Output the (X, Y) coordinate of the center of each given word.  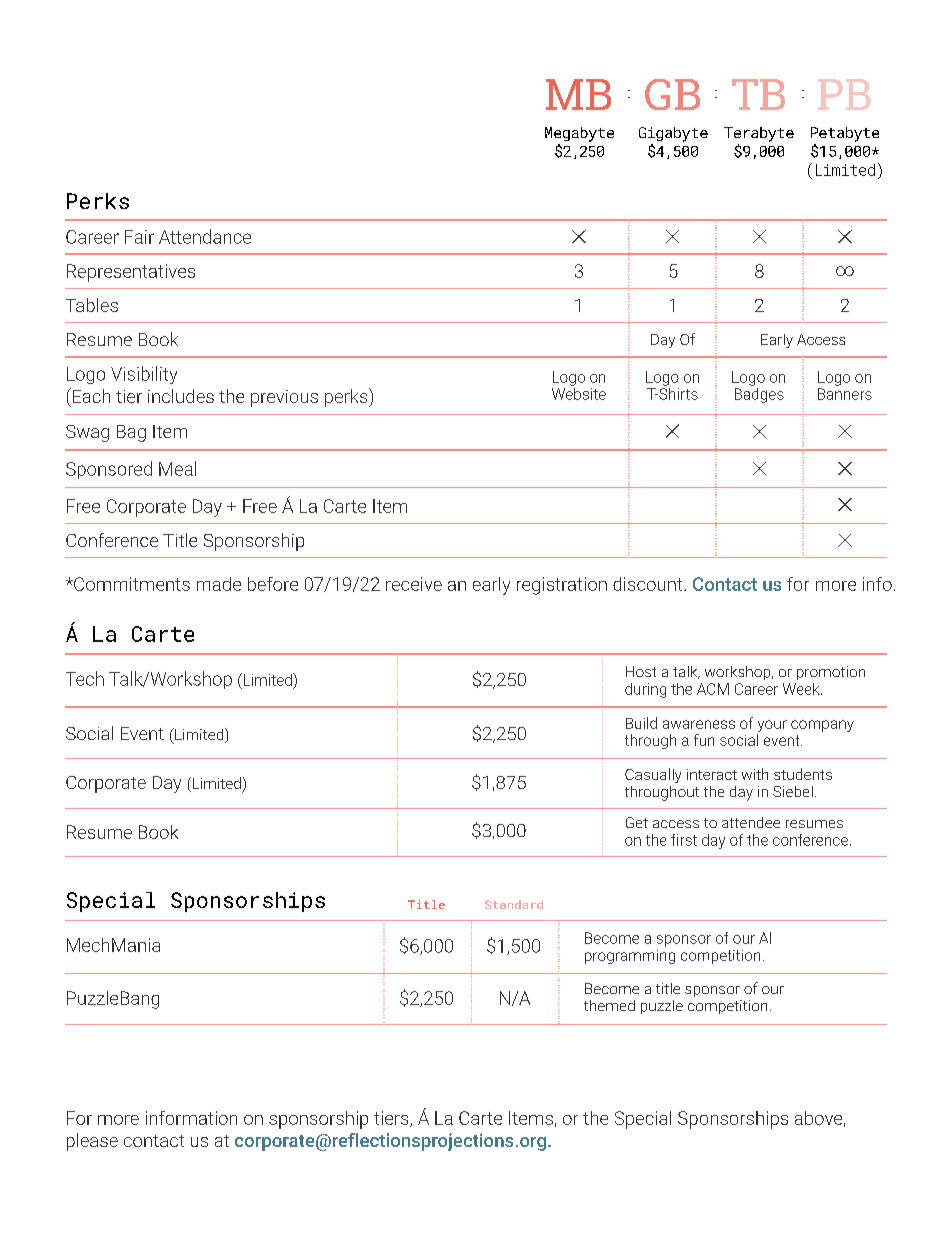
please (92, 1142)
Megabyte (579, 134)
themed (609, 1005)
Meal (177, 468)
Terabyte (759, 134)
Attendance (205, 236)
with (755, 774)
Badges (759, 394)
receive (414, 584)
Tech (85, 678)
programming (630, 957)
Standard (514, 904)
